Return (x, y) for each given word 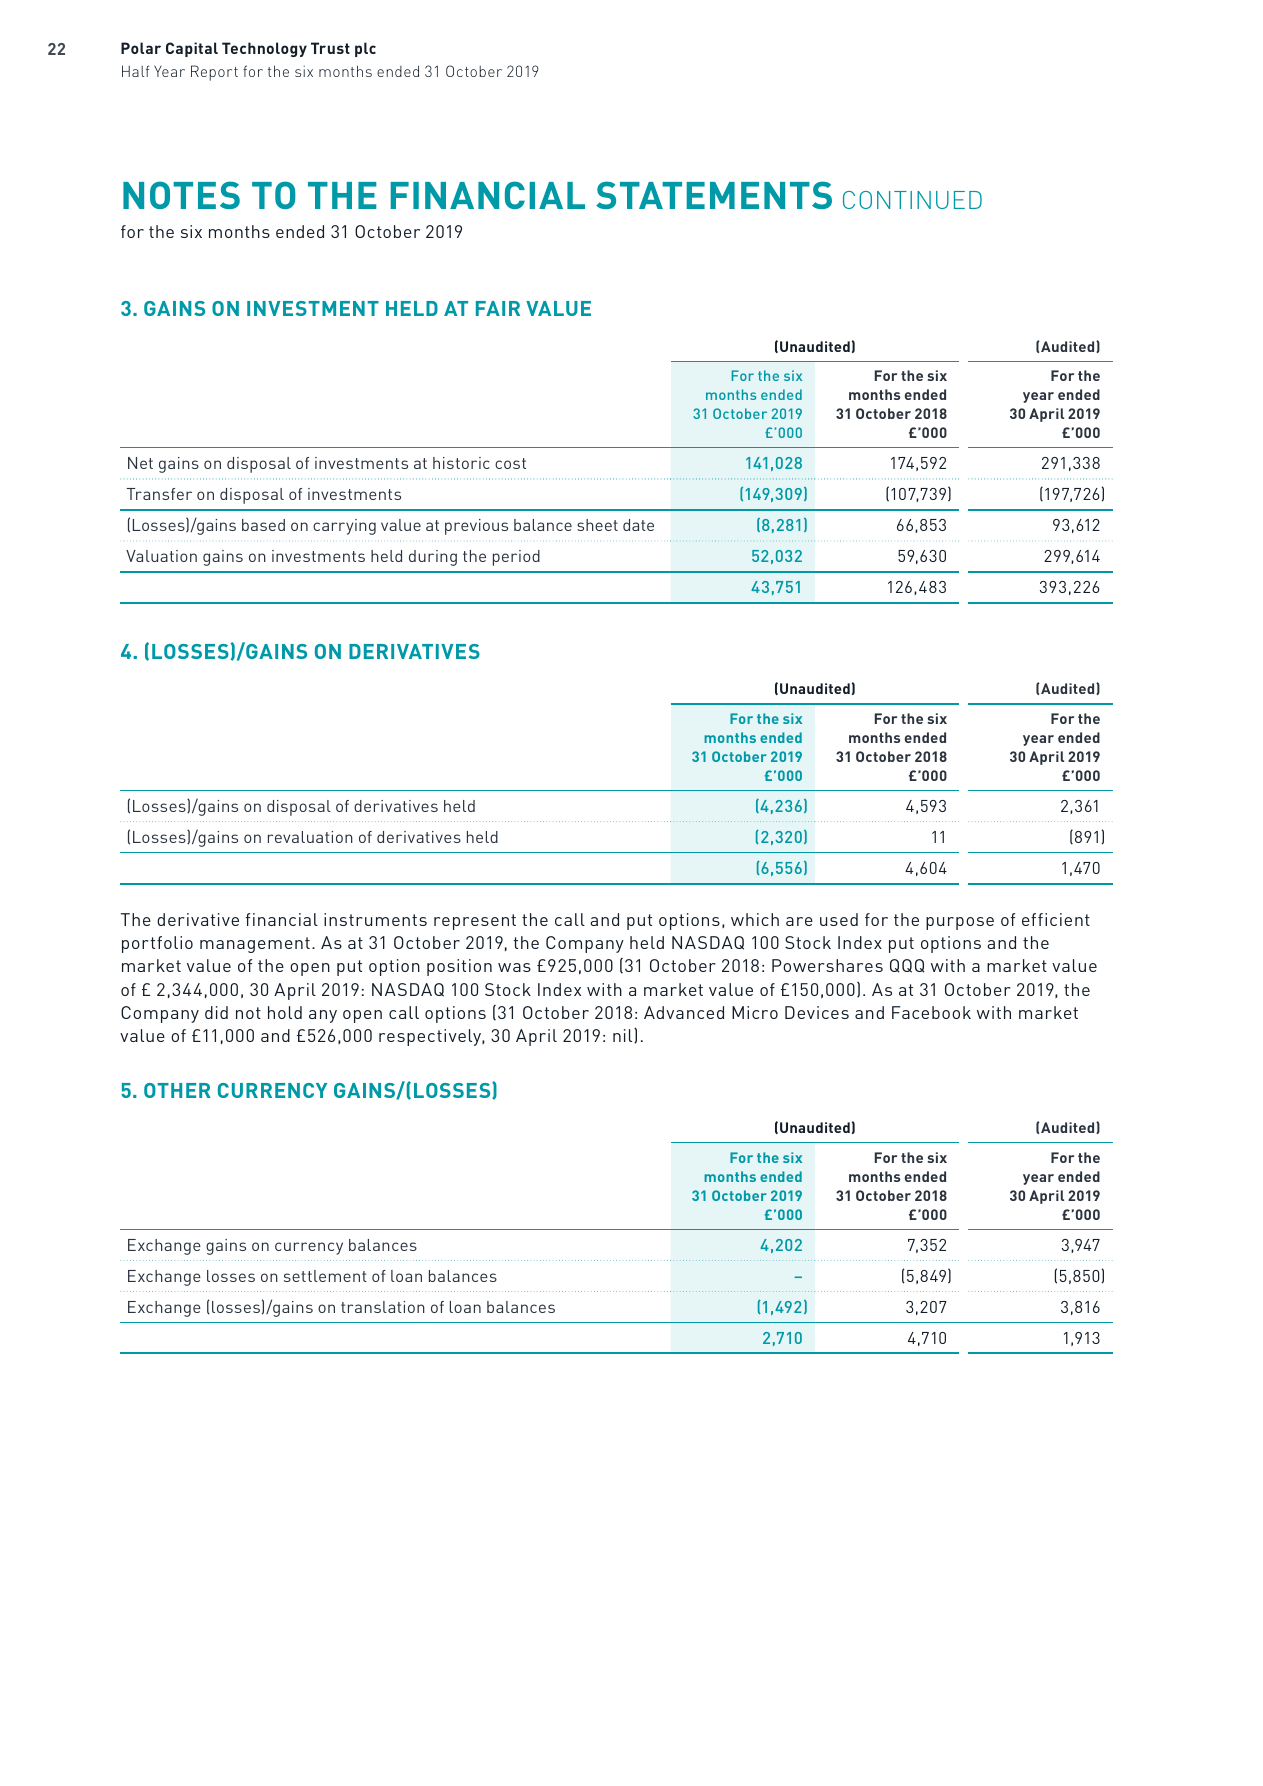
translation (383, 1307)
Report (214, 73)
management (255, 945)
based (263, 525)
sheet (597, 525)
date (638, 525)
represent (475, 922)
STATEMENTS (714, 195)
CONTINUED (912, 200)
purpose (960, 923)
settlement (325, 1276)
